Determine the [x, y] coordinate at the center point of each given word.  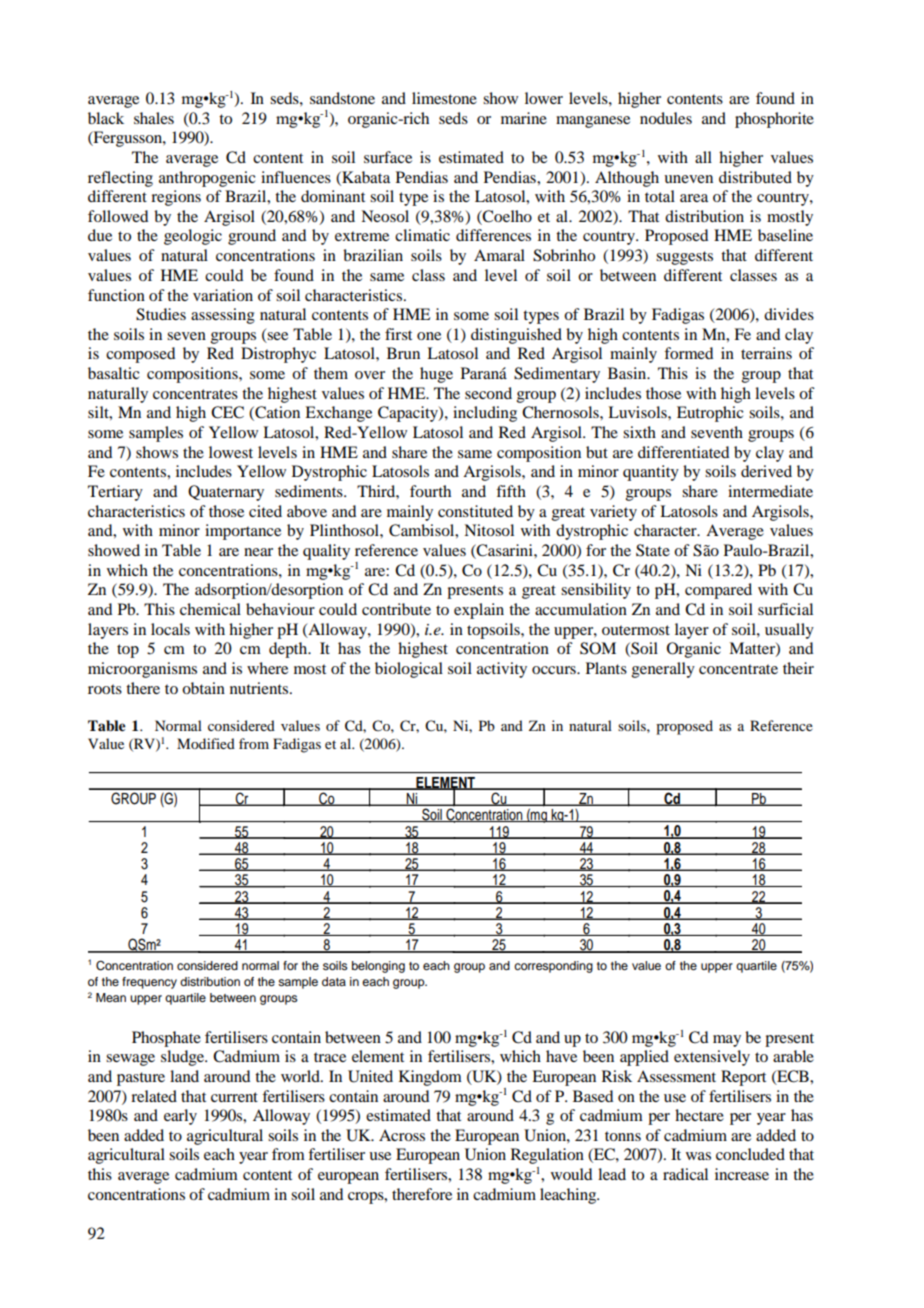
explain [479, 611]
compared [718, 591]
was [698, 1156]
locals [170, 629]
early [180, 1117]
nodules [666, 118]
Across [402, 1135]
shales [154, 118]
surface [388, 157]
